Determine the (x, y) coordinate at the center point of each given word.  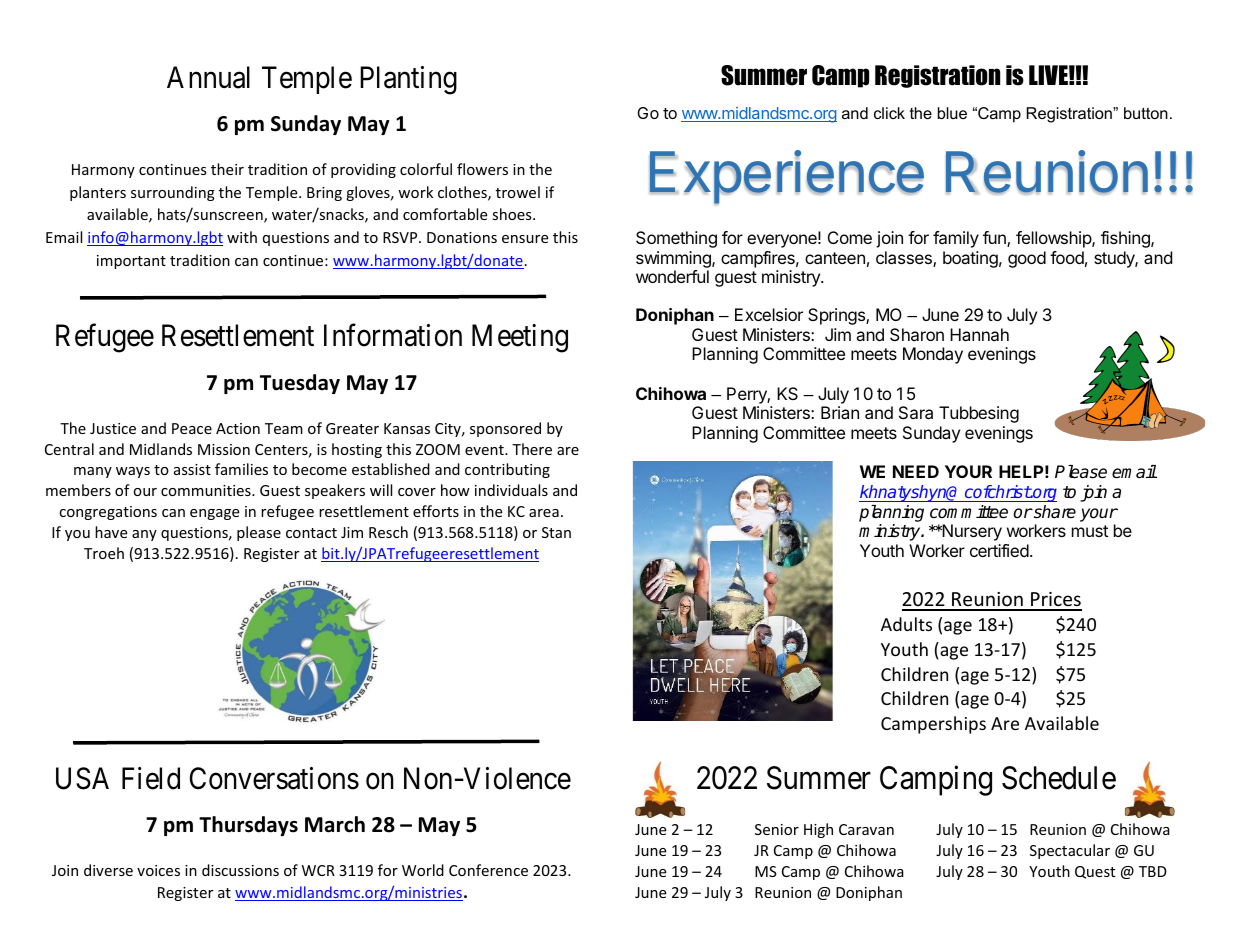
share (1054, 512)
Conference (488, 870)
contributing (507, 470)
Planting (408, 80)
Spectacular (1070, 851)
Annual (208, 77)
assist (192, 469)
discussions (240, 870)
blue (952, 113)
